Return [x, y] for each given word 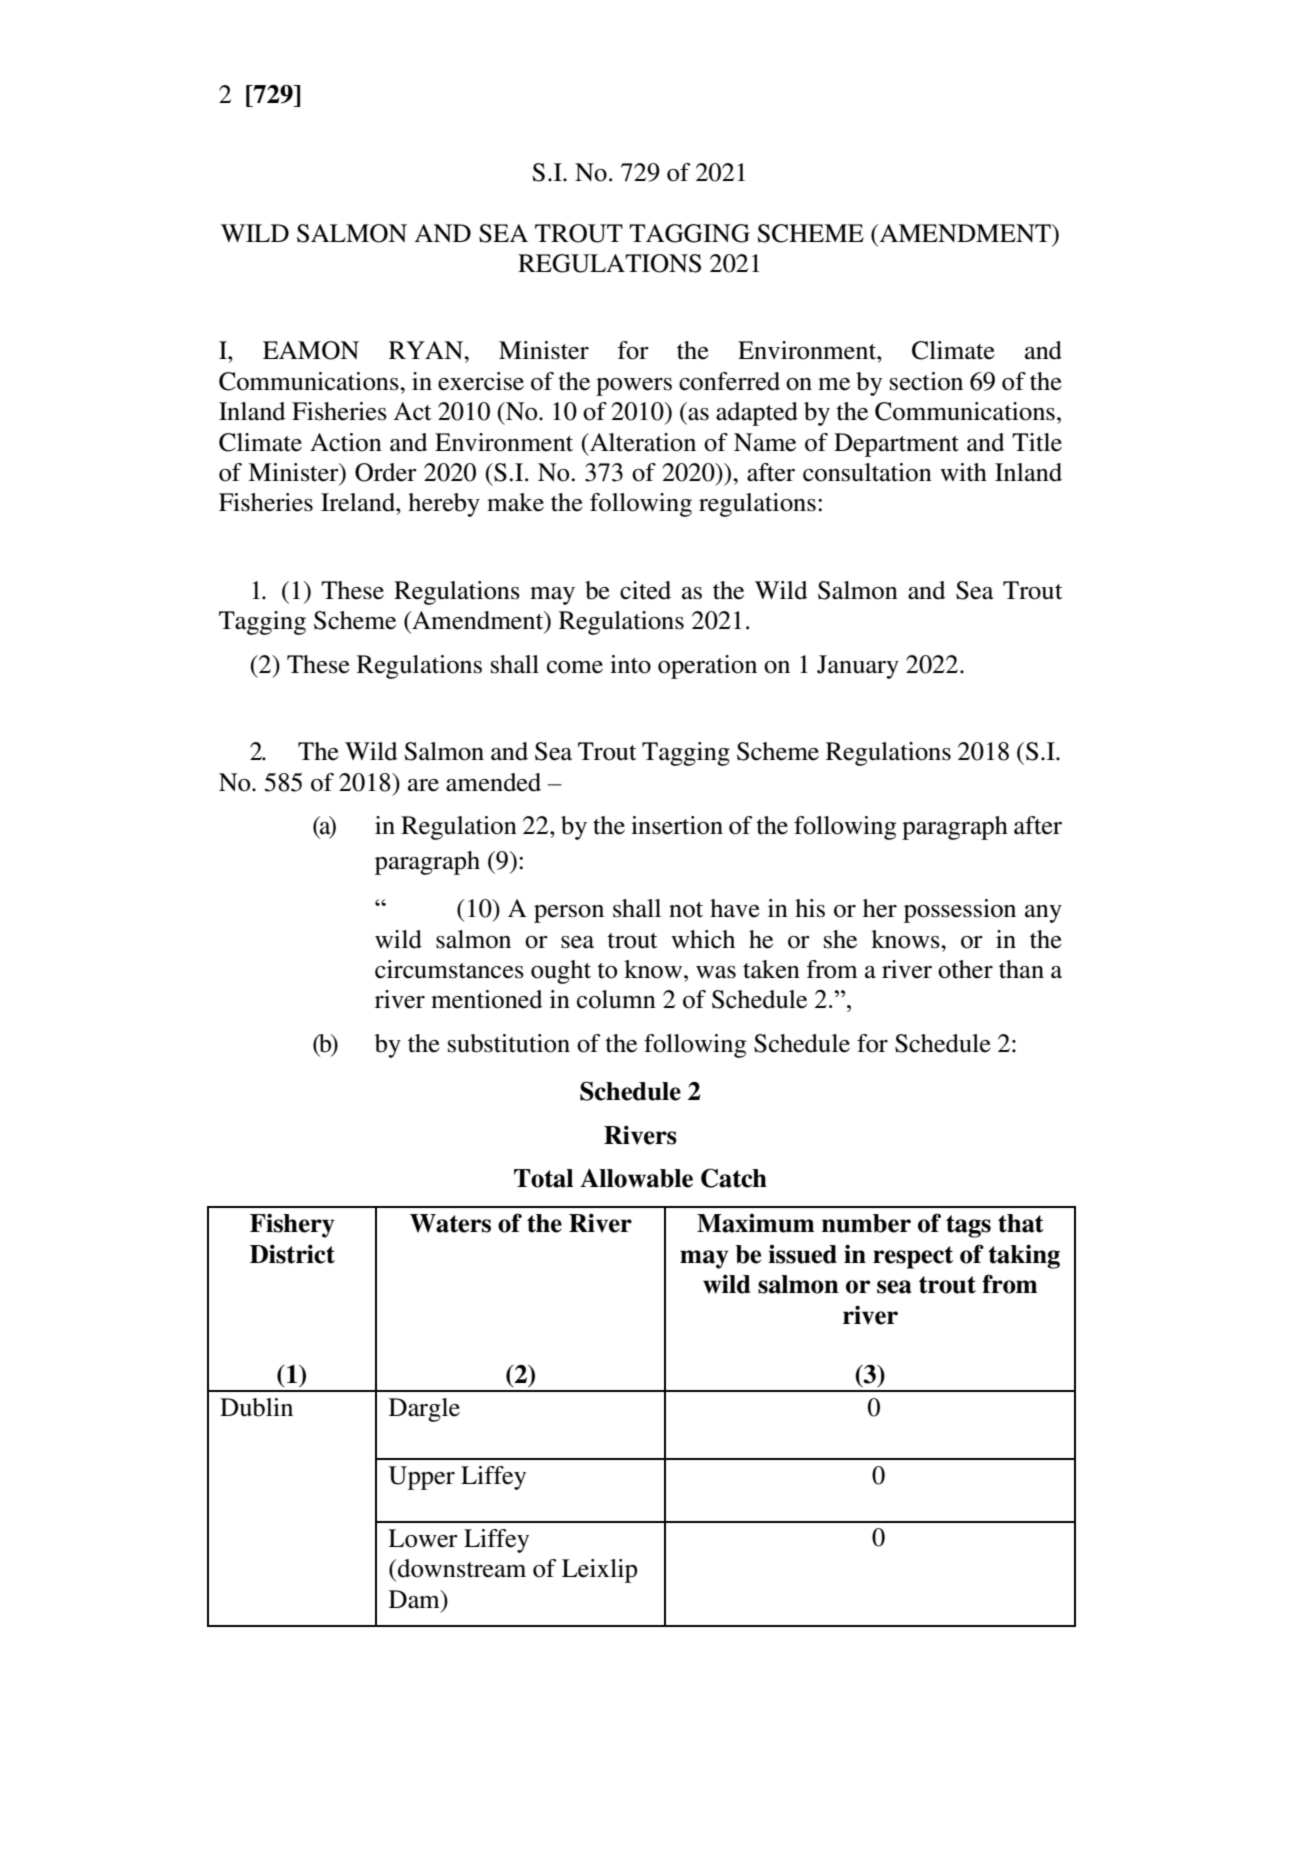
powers [634, 387]
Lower [423, 1538]
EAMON [311, 350]
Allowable [636, 1178]
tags [968, 1226]
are [423, 785]
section [926, 381]
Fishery [292, 1225]
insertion [677, 825]
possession [960, 911]
